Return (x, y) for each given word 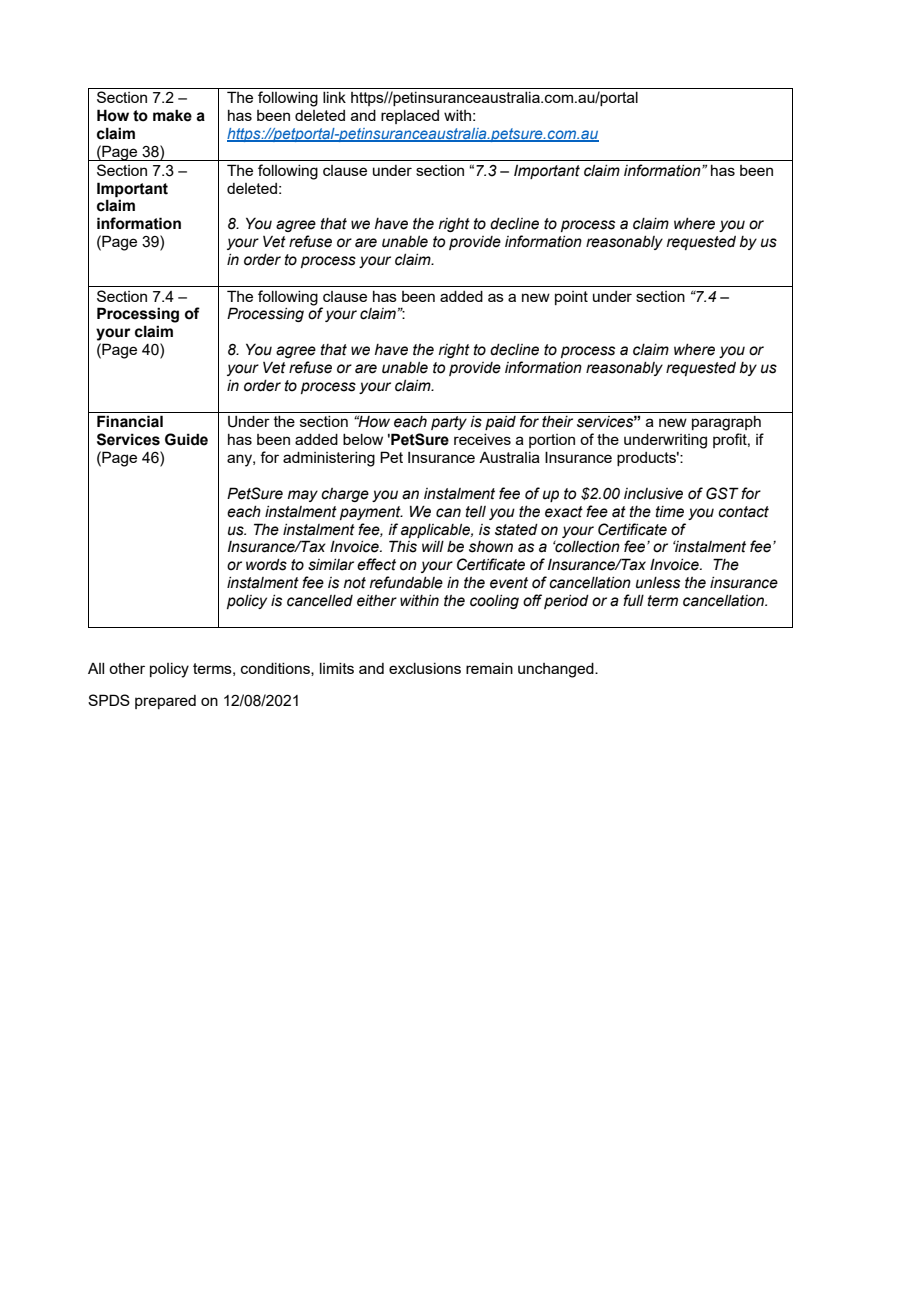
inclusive (653, 494)
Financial (130, 421)
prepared (165, 702)
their (557, 422)
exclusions (425, 668)
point (571, 298)
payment (371, 513)
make (172, 115)
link (334, 97)
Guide (186, 439)
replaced (410, 117)
